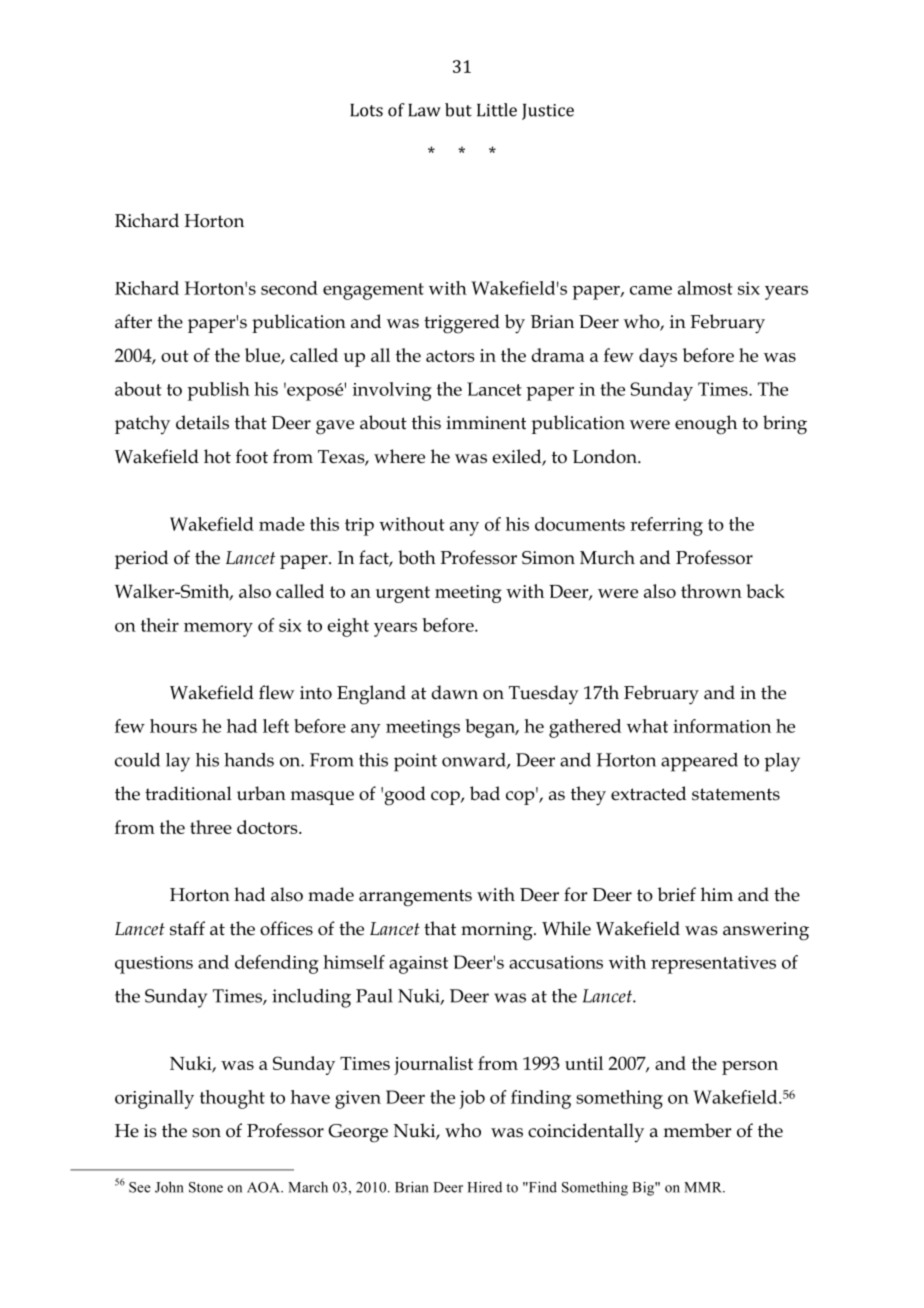  Describe the element at coordinates (187, 928) in the image. I see `staff` at that location.
